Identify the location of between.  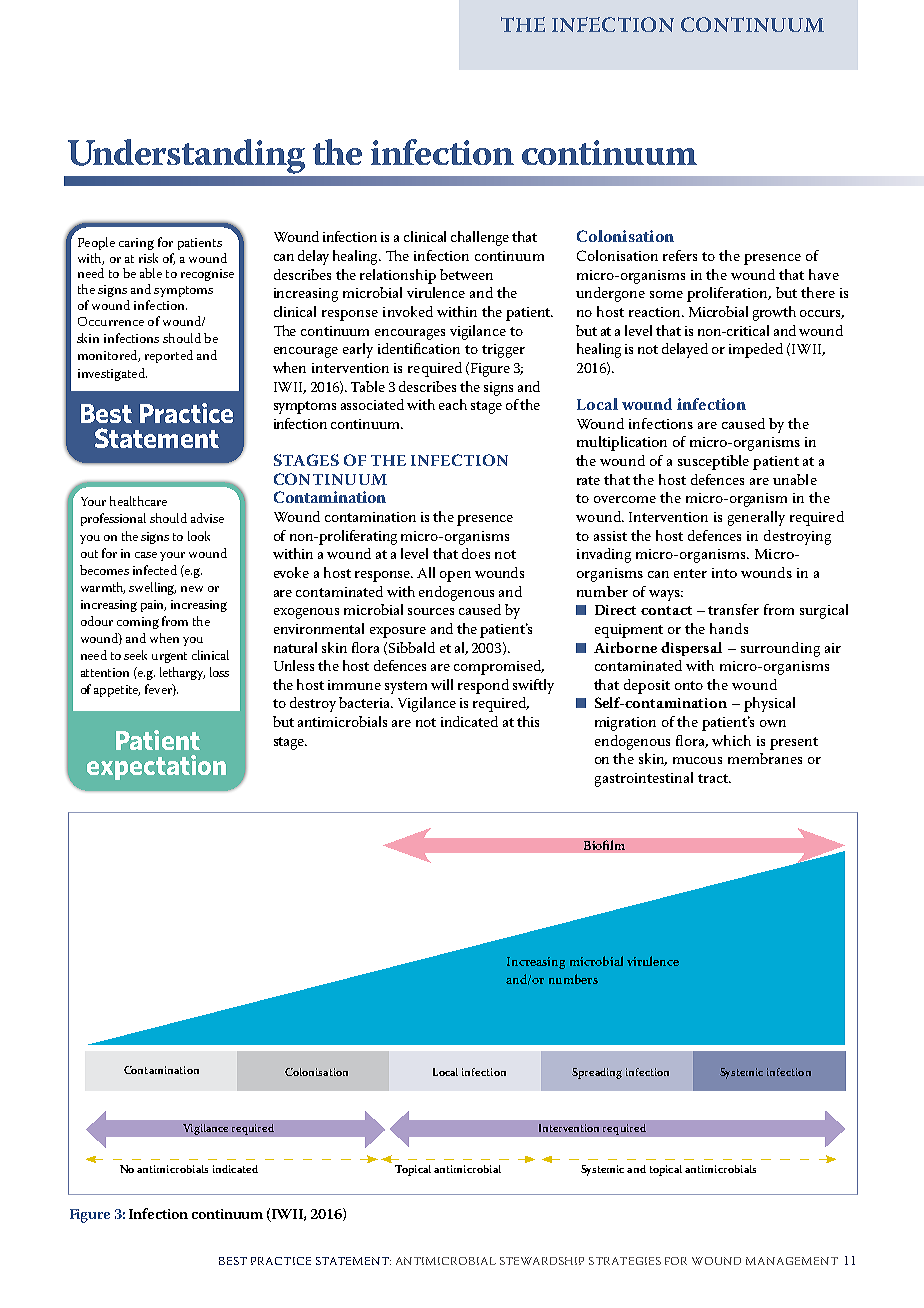
(466, 274).
